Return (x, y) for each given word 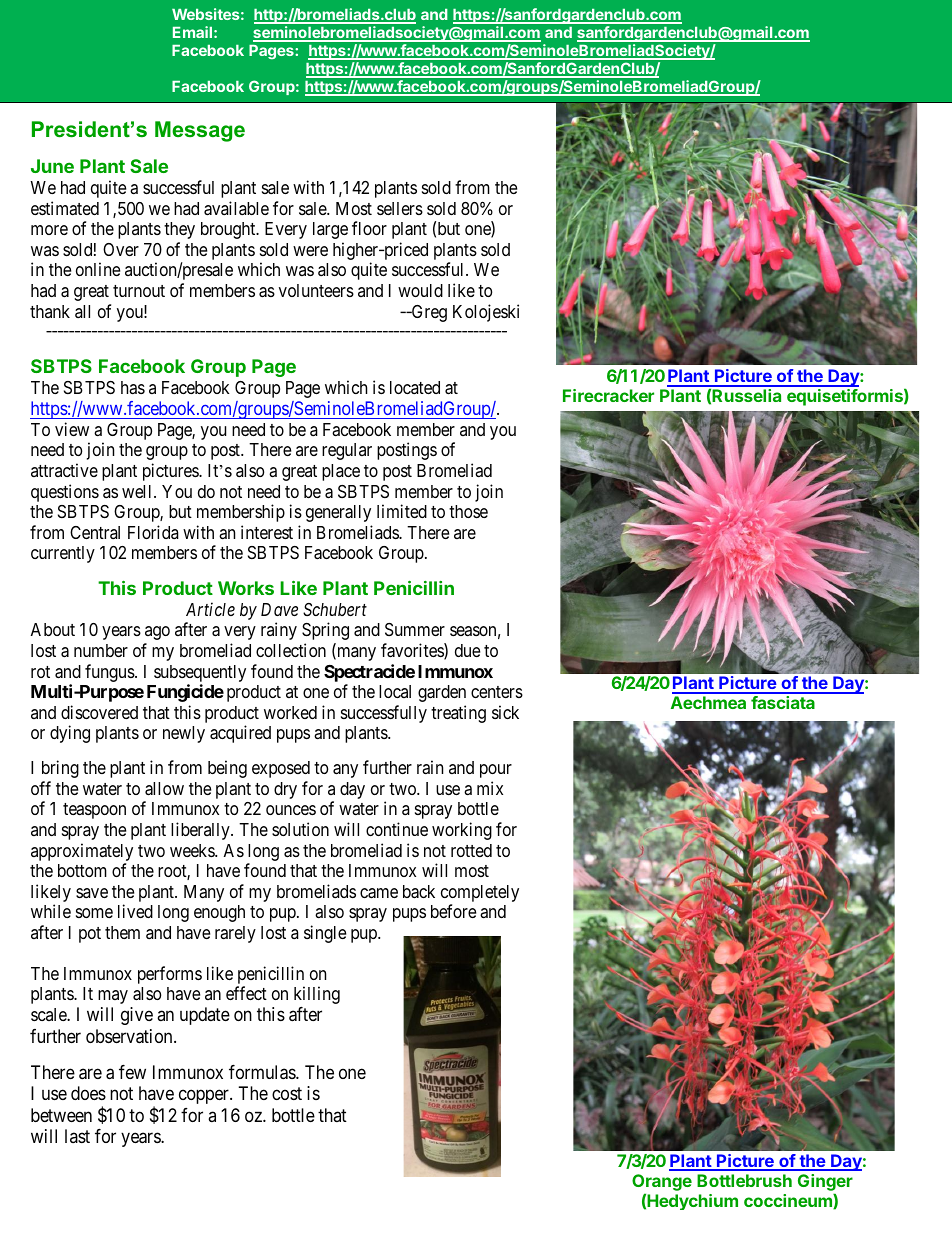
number (101, 650)
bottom (82, 870)
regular (347, 451)
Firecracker (608, 395)
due (467, 650)
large (330, 230)
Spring (325, 631)
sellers (400, 208)
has (133, 387)
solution (300, 829)
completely (480, 895)
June (52, 166)
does (88, 1093)
